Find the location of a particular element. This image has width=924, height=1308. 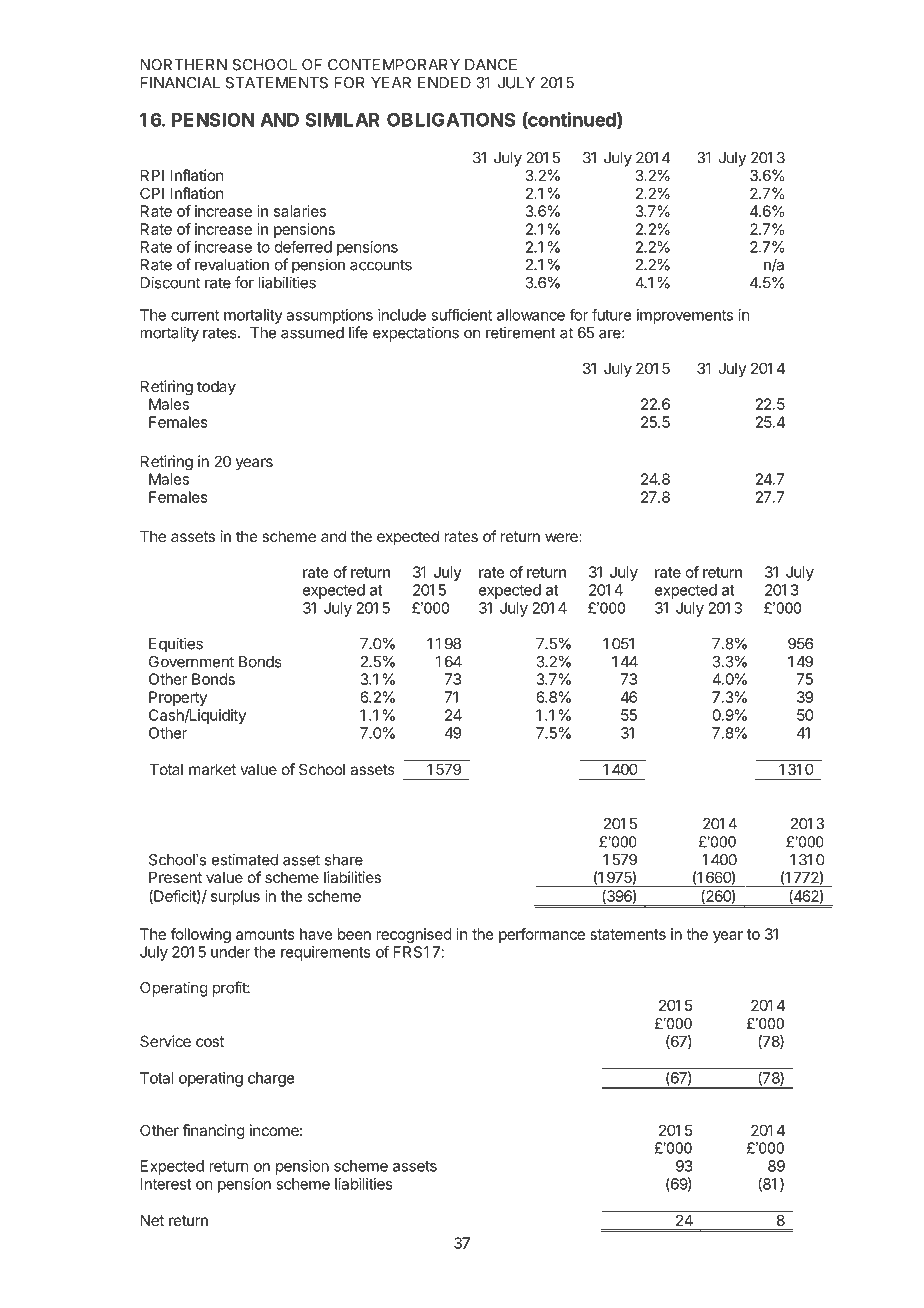

ENDED is located at coordinates (444, 83).
